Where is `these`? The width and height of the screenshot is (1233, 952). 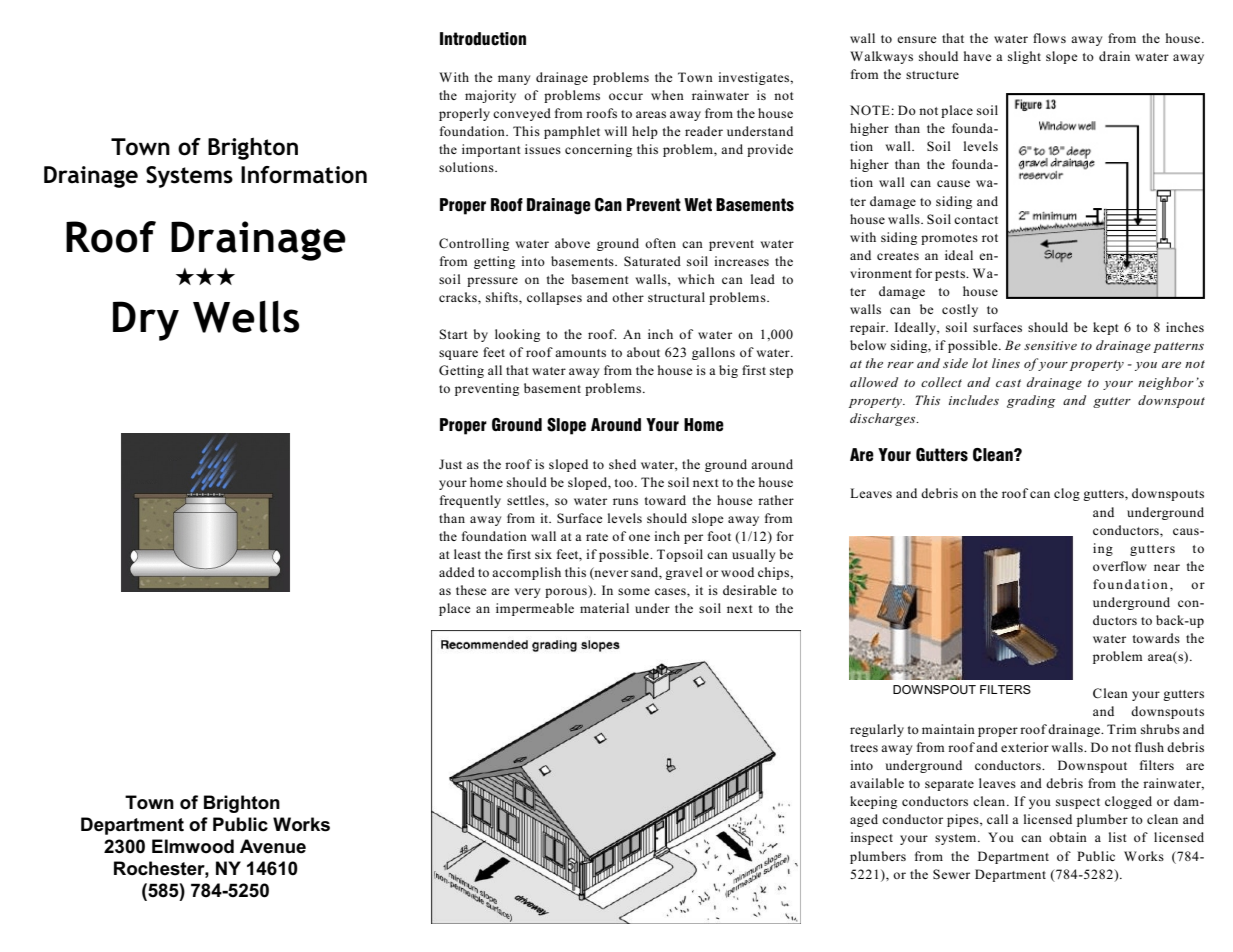 these is located at coordinates (471, 590).
